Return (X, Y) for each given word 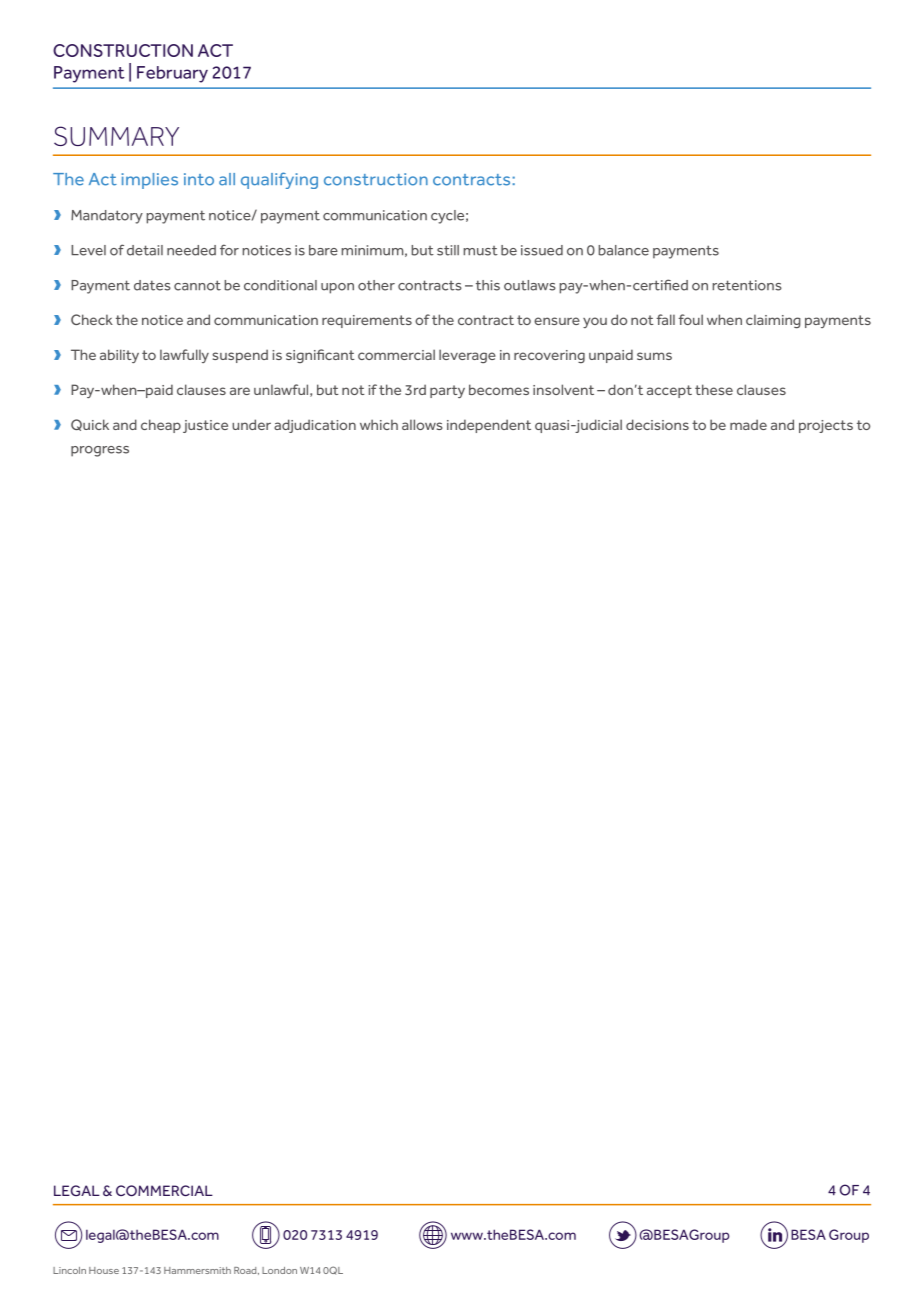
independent (489, 426)
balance (623, 250)
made (748, 424)
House (104, 1270)
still (448, 250)
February (172, 74)
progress (100, 451)
